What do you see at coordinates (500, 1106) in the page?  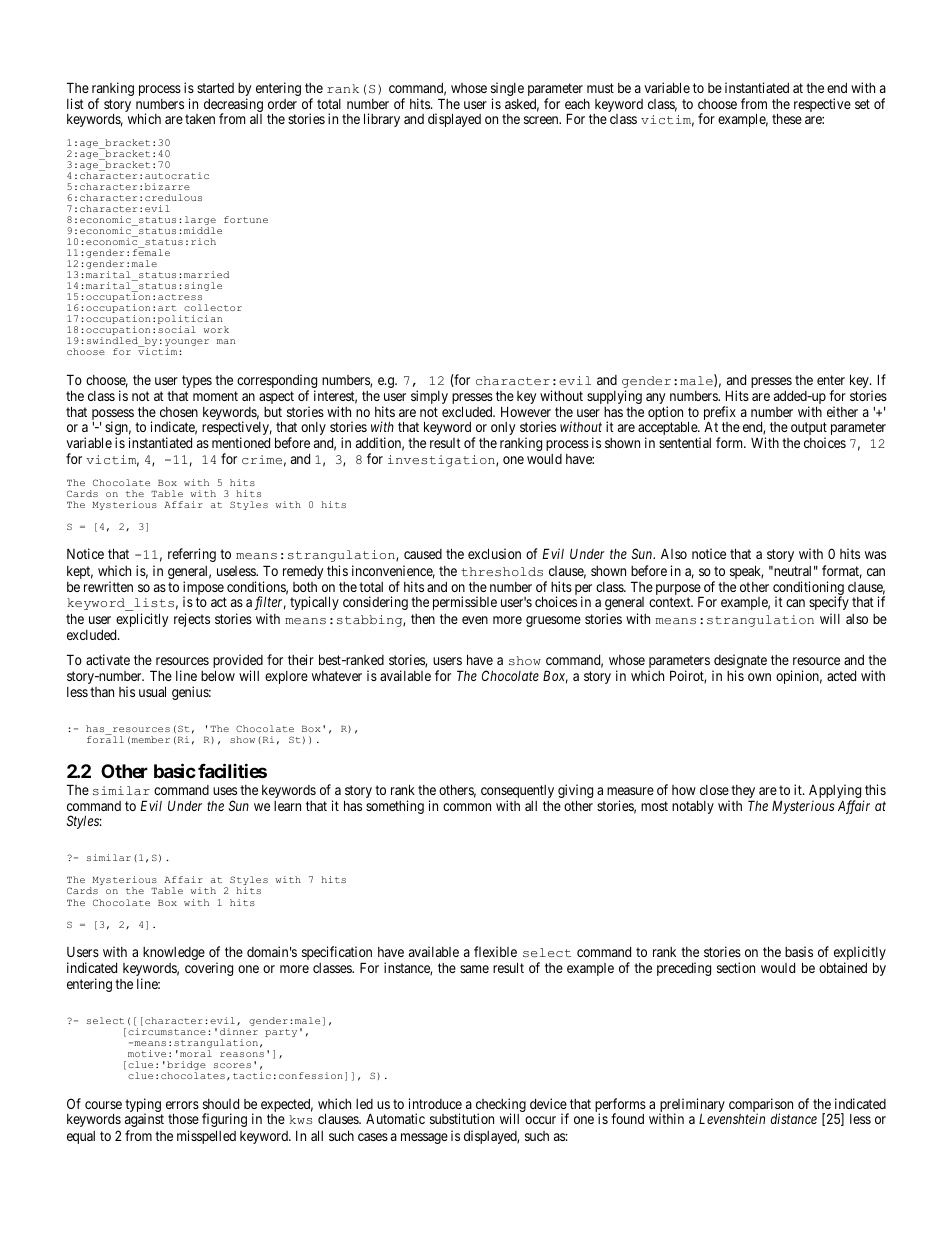 I see `checking` at bounding box center [500, 1106].
